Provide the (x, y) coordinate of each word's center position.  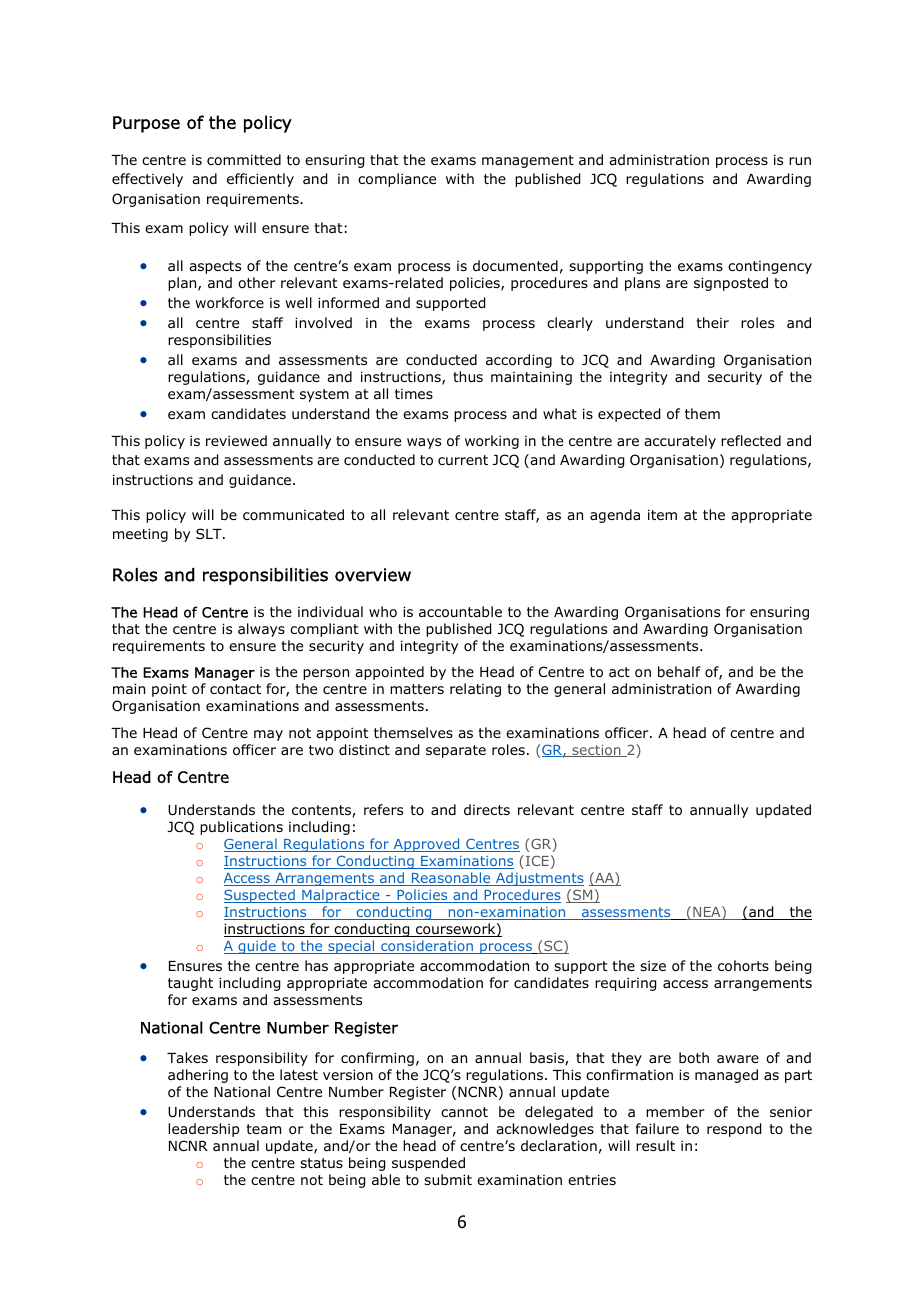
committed (244, 159)
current (463, 460)
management (528, 161)
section (596, 751)
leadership (203, 1130)
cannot (464, 1112)
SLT (210, 533)
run (800, 161)
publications (241, 828)
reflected (751, 440)
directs (487, 809)
